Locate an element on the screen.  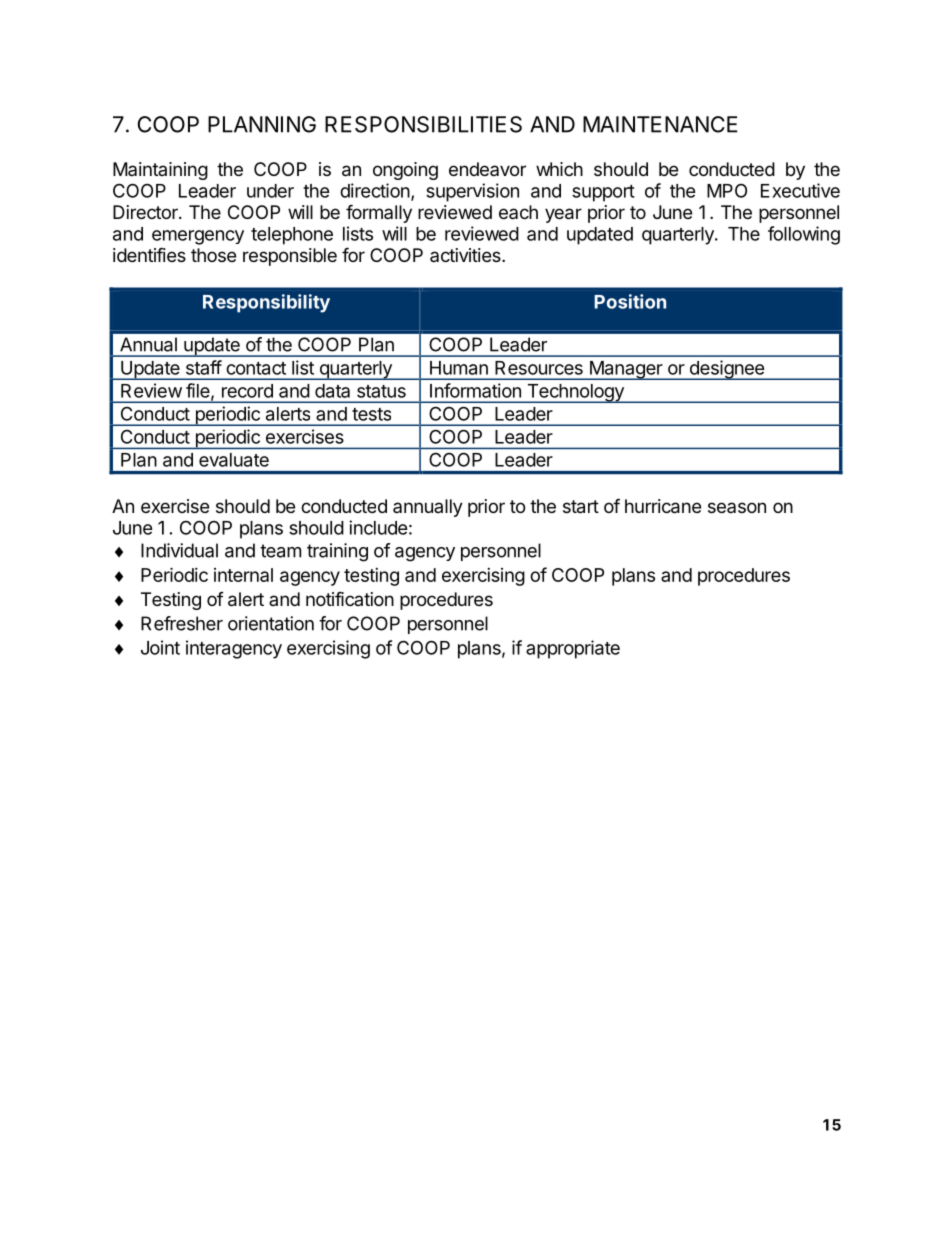
include is located at coordinates (378, 527).
